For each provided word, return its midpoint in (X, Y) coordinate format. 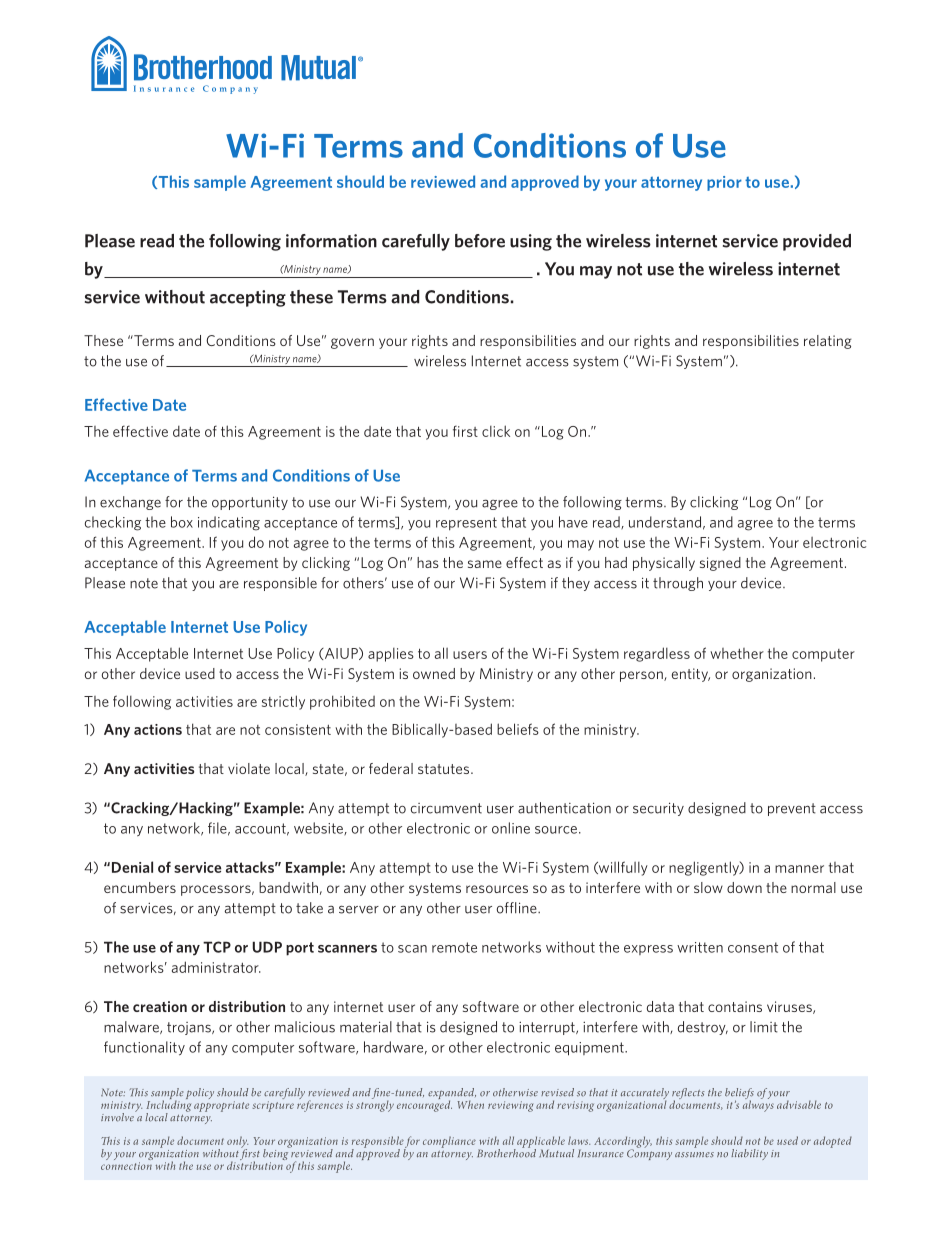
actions (158, 729)
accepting (248, 298)
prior (724, 183)
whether (737, 653)
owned (434, 673)
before (480, 241)
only (237, 1143)
